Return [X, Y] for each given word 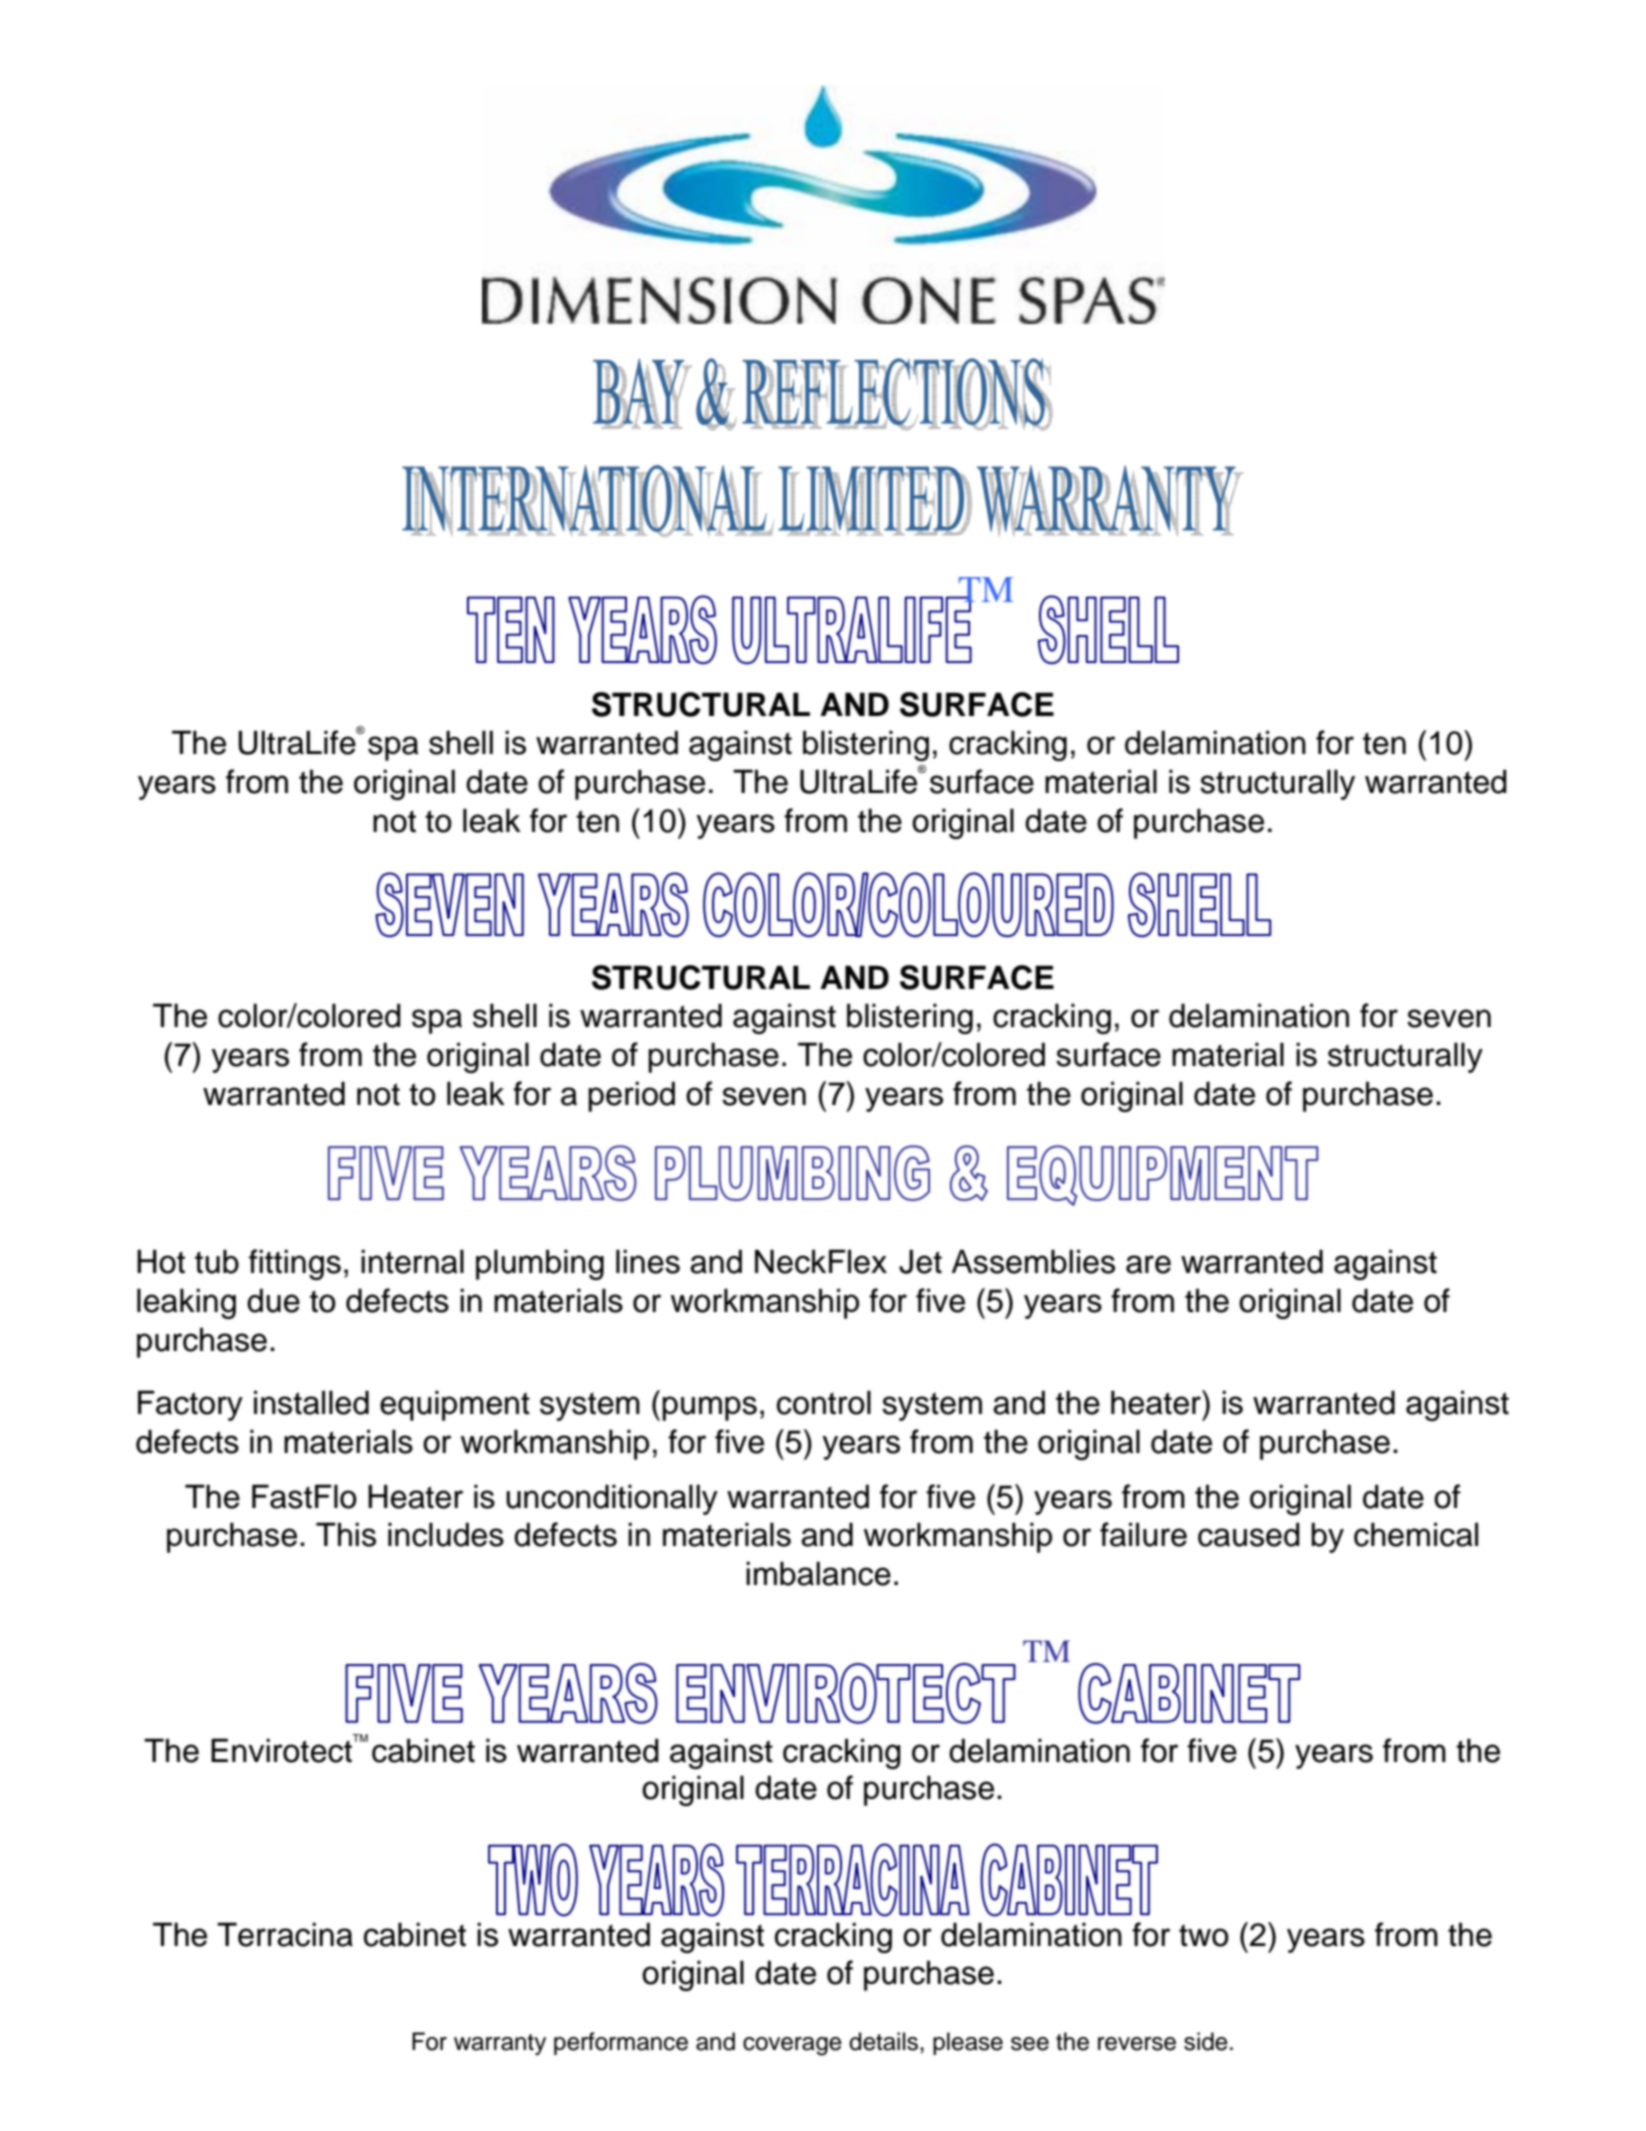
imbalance [818, 1573]
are [1148, 1264]
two [1204, 1935]
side [1206, 2041]
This [346, 1534]
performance [621, 2043]
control [824, 1402]
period [631, 1096]
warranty [500, 2044]
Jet [920, 1261]
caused [1249, 1534]
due [273, 1300]
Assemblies [1033, 1261]
